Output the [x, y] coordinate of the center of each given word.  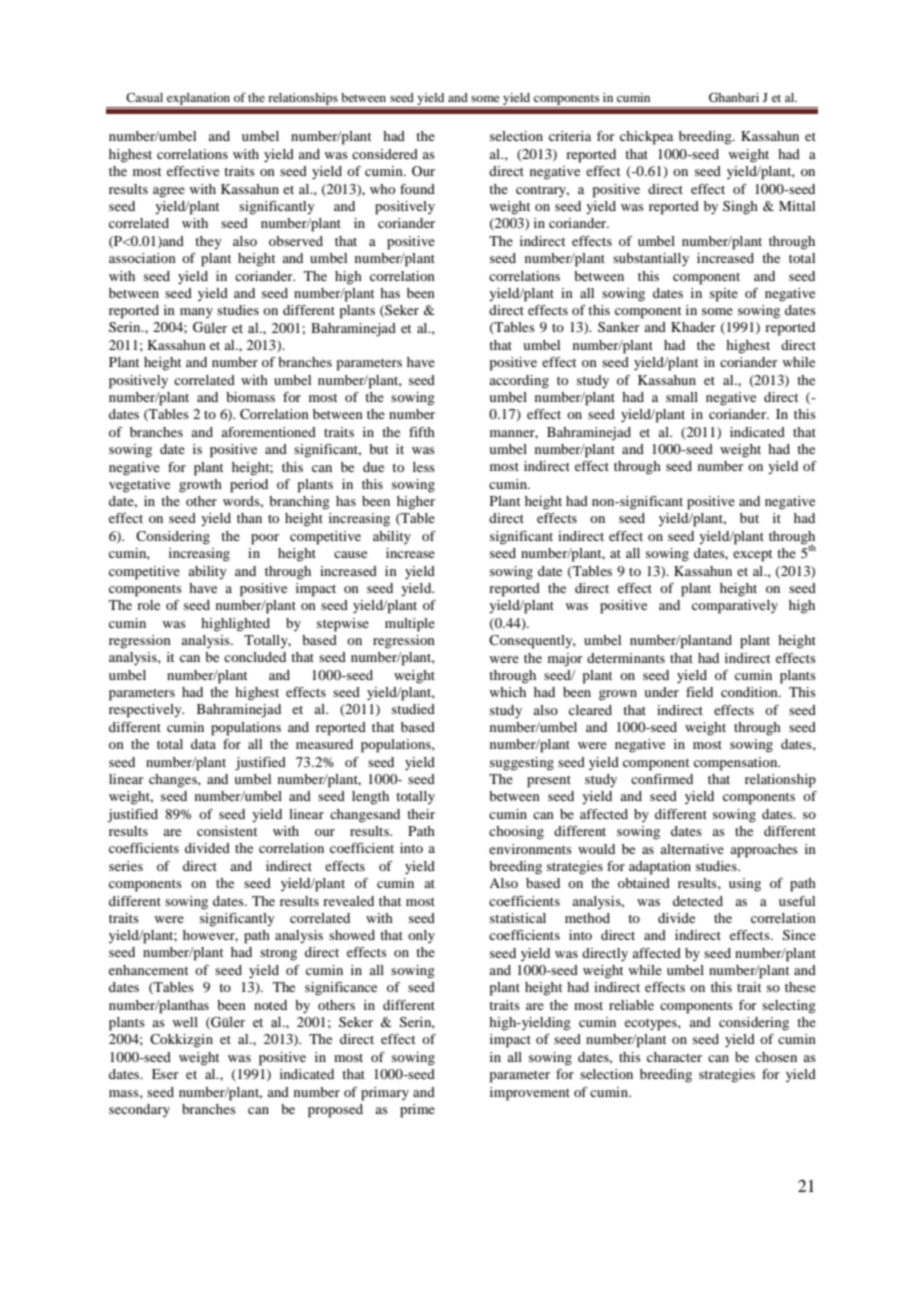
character [674, 1057]
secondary [139, 1110]
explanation [199, 100]
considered [385, 154]
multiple [410, 625]
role [148, 605]
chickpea [646, 138]
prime [417, 1111]
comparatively [735, 607]
